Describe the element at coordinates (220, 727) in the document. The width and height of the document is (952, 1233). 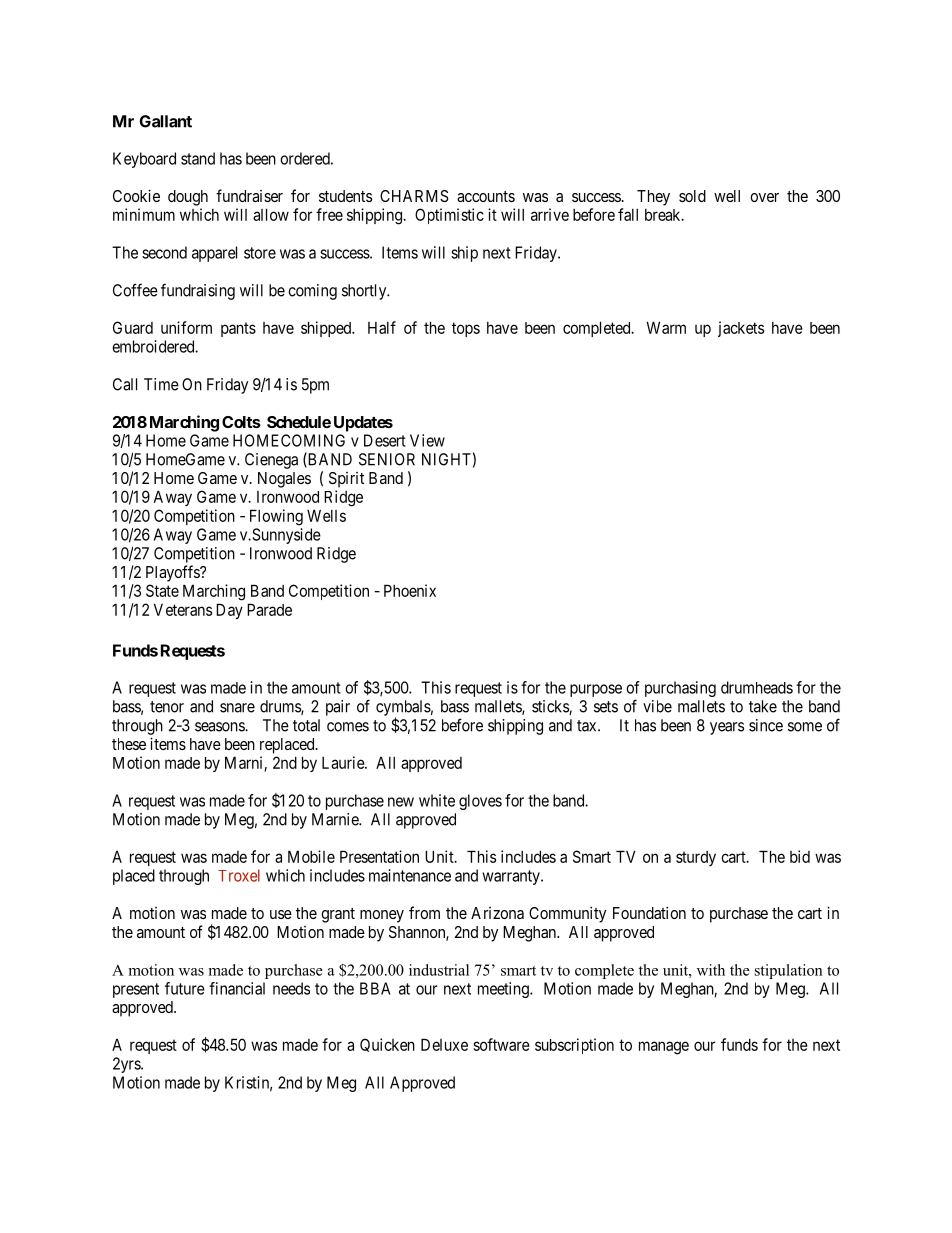
I see `seasons` at that location.
